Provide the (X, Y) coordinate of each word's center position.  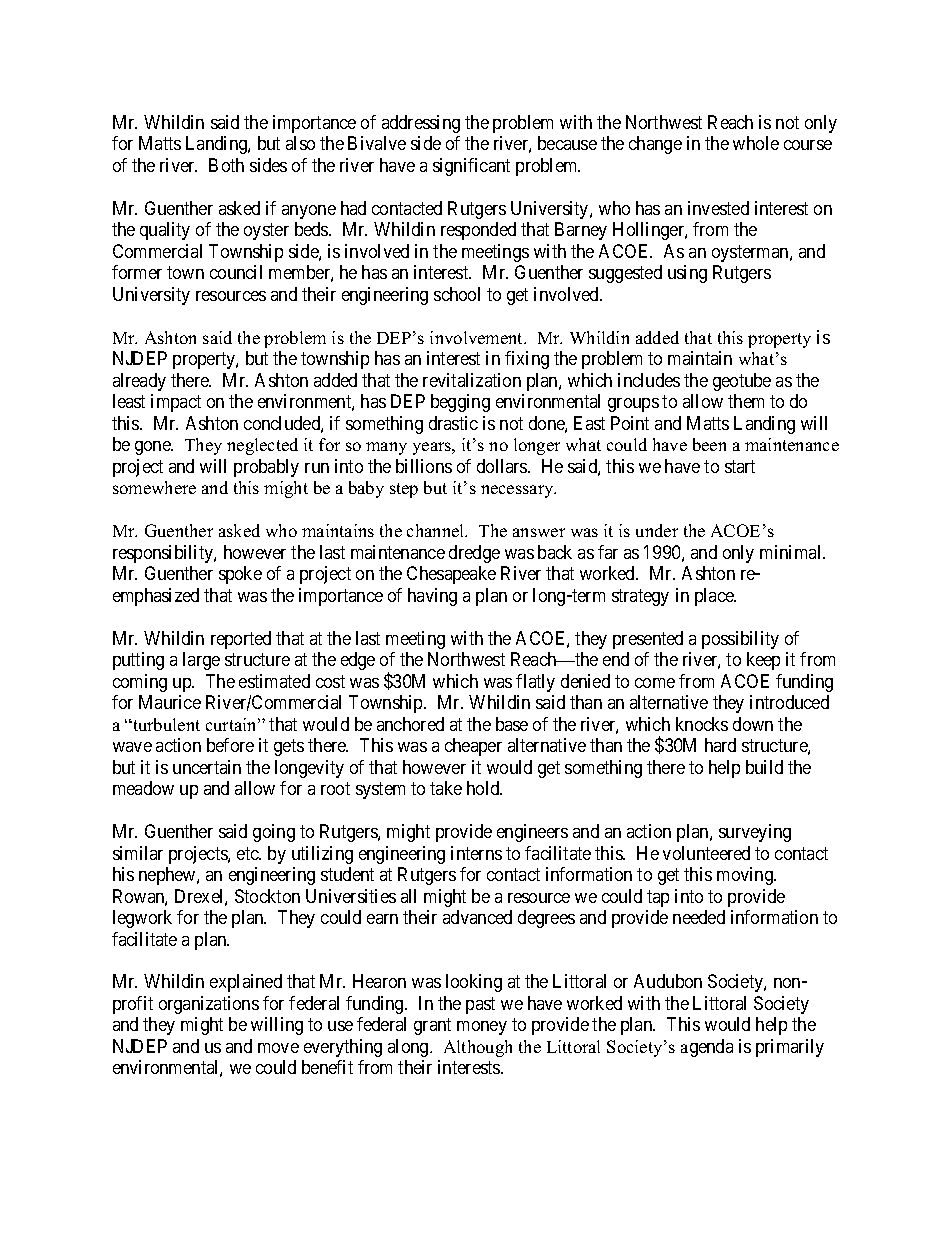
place (715, 597)
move (278, 1048)
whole (756, 143)
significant (471, 167)
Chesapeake (451, 575)
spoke (240, 575)
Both (226, 165)
